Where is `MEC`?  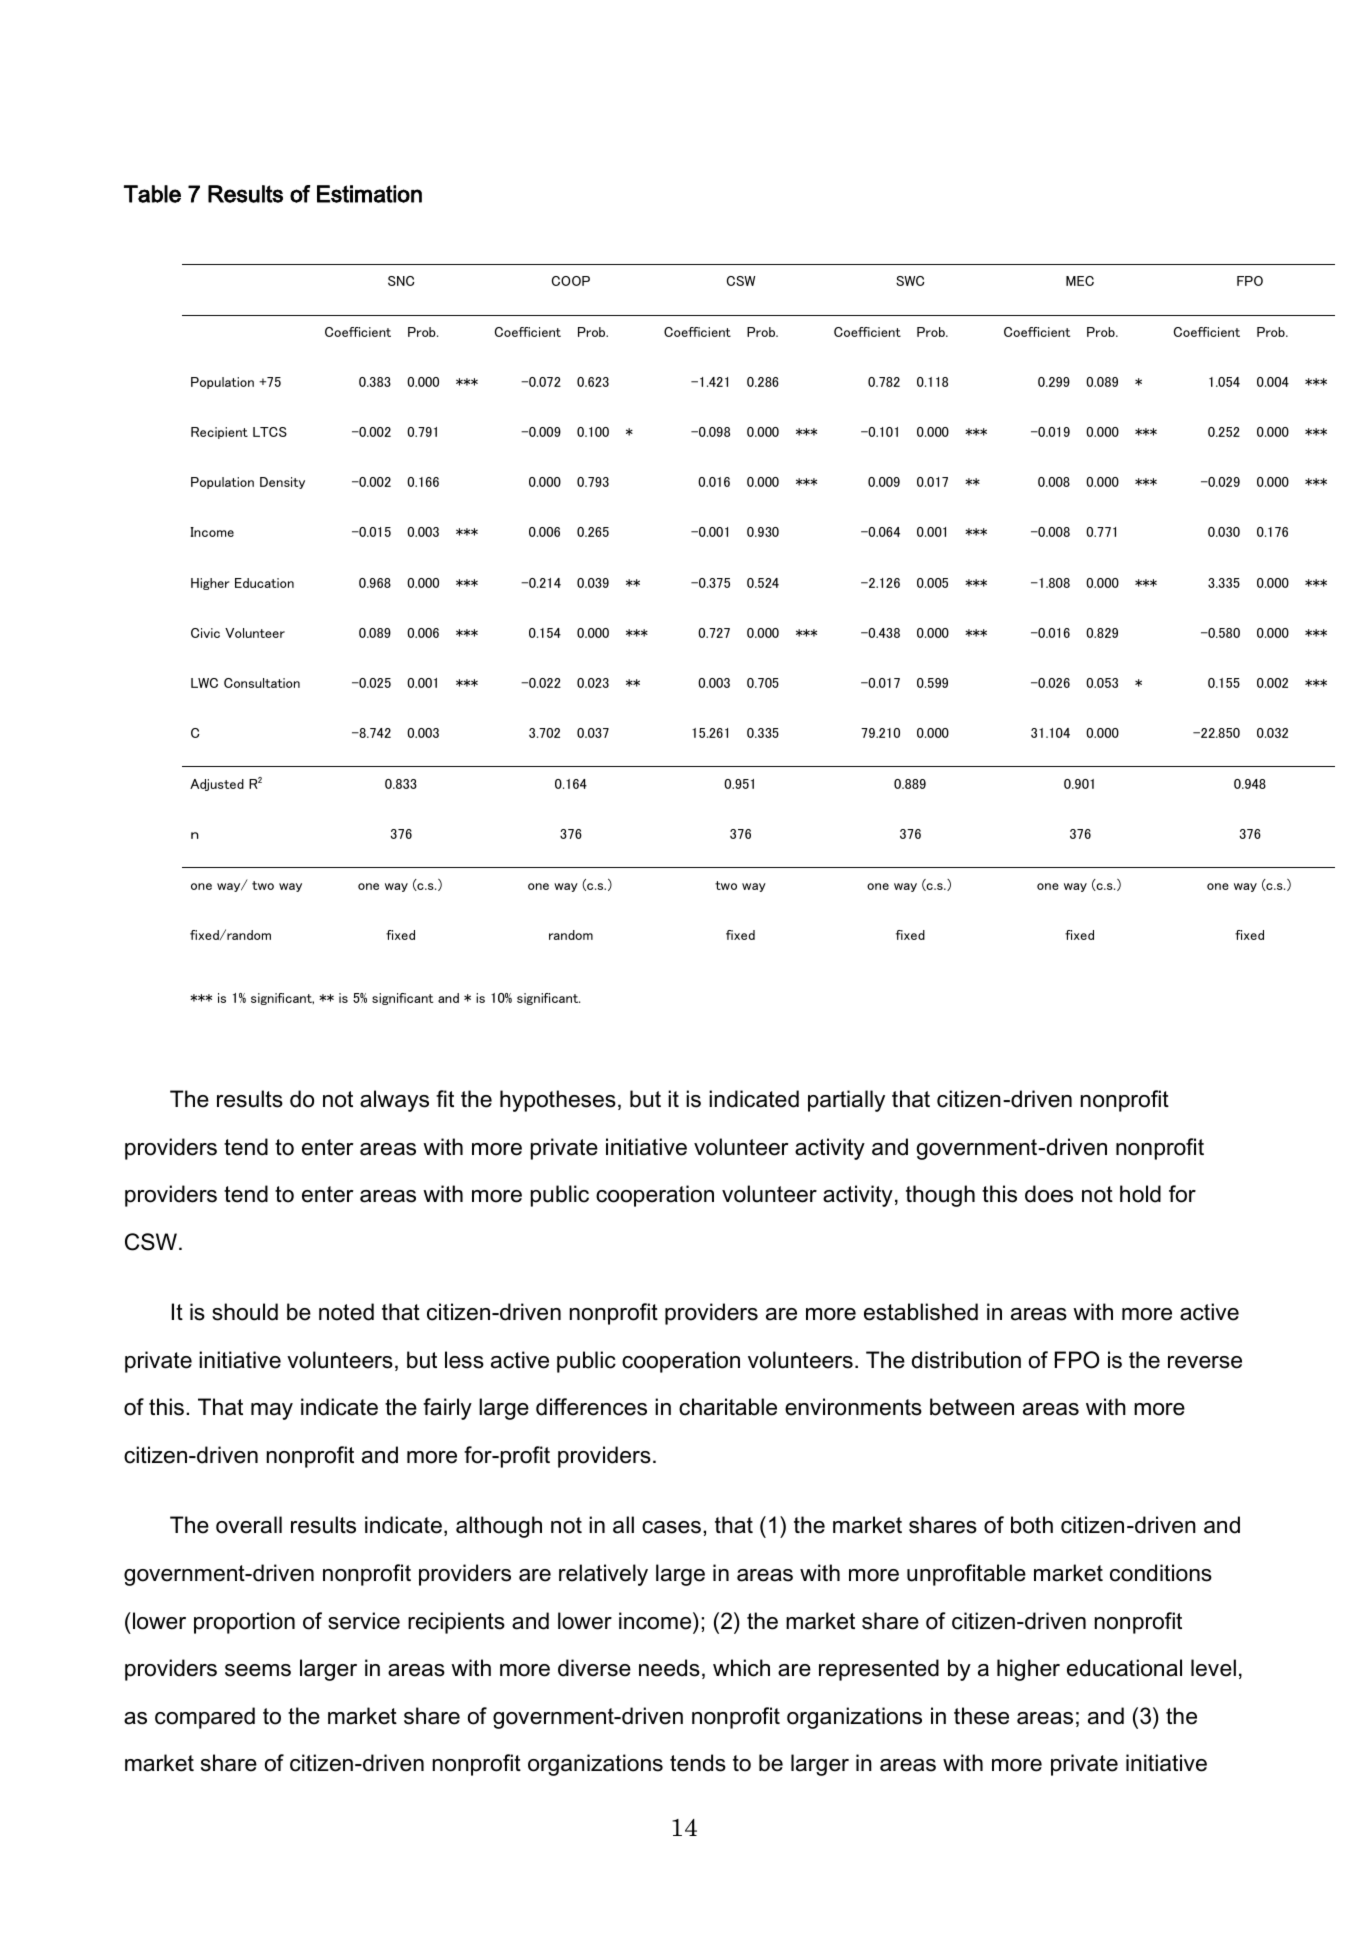 MEC is located at coordinates (1080, 281).
